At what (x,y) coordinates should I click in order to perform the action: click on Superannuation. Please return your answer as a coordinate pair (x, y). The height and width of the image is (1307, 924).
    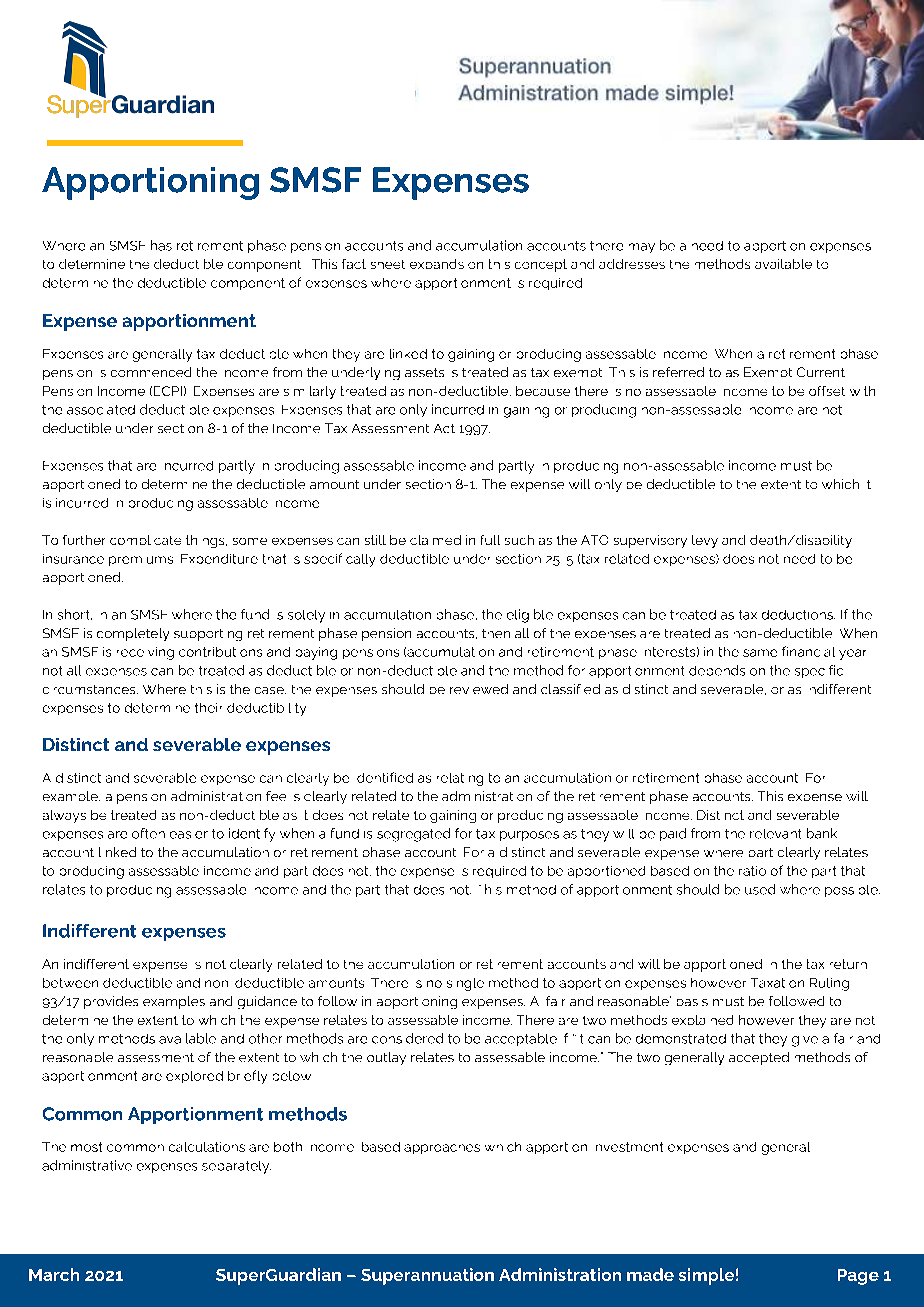
    Looking at the image, I should click on (427, 1276).
